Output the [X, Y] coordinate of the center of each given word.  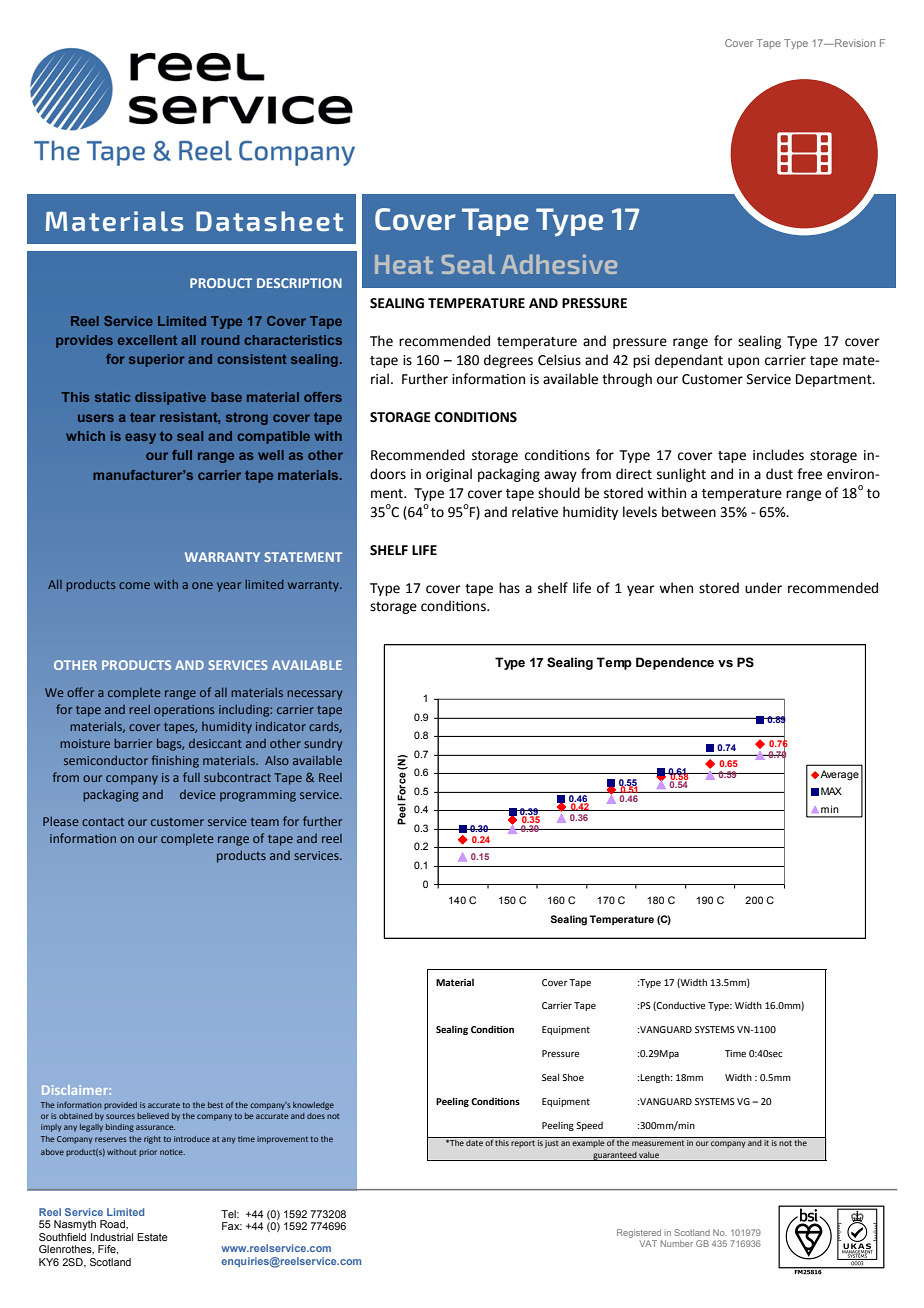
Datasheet [269, 221]
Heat [404, 264]
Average [838, 775]
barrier [133, 743]
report [523, 1144]
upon [743, 362]
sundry [323, 745]
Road [113, 1224]
